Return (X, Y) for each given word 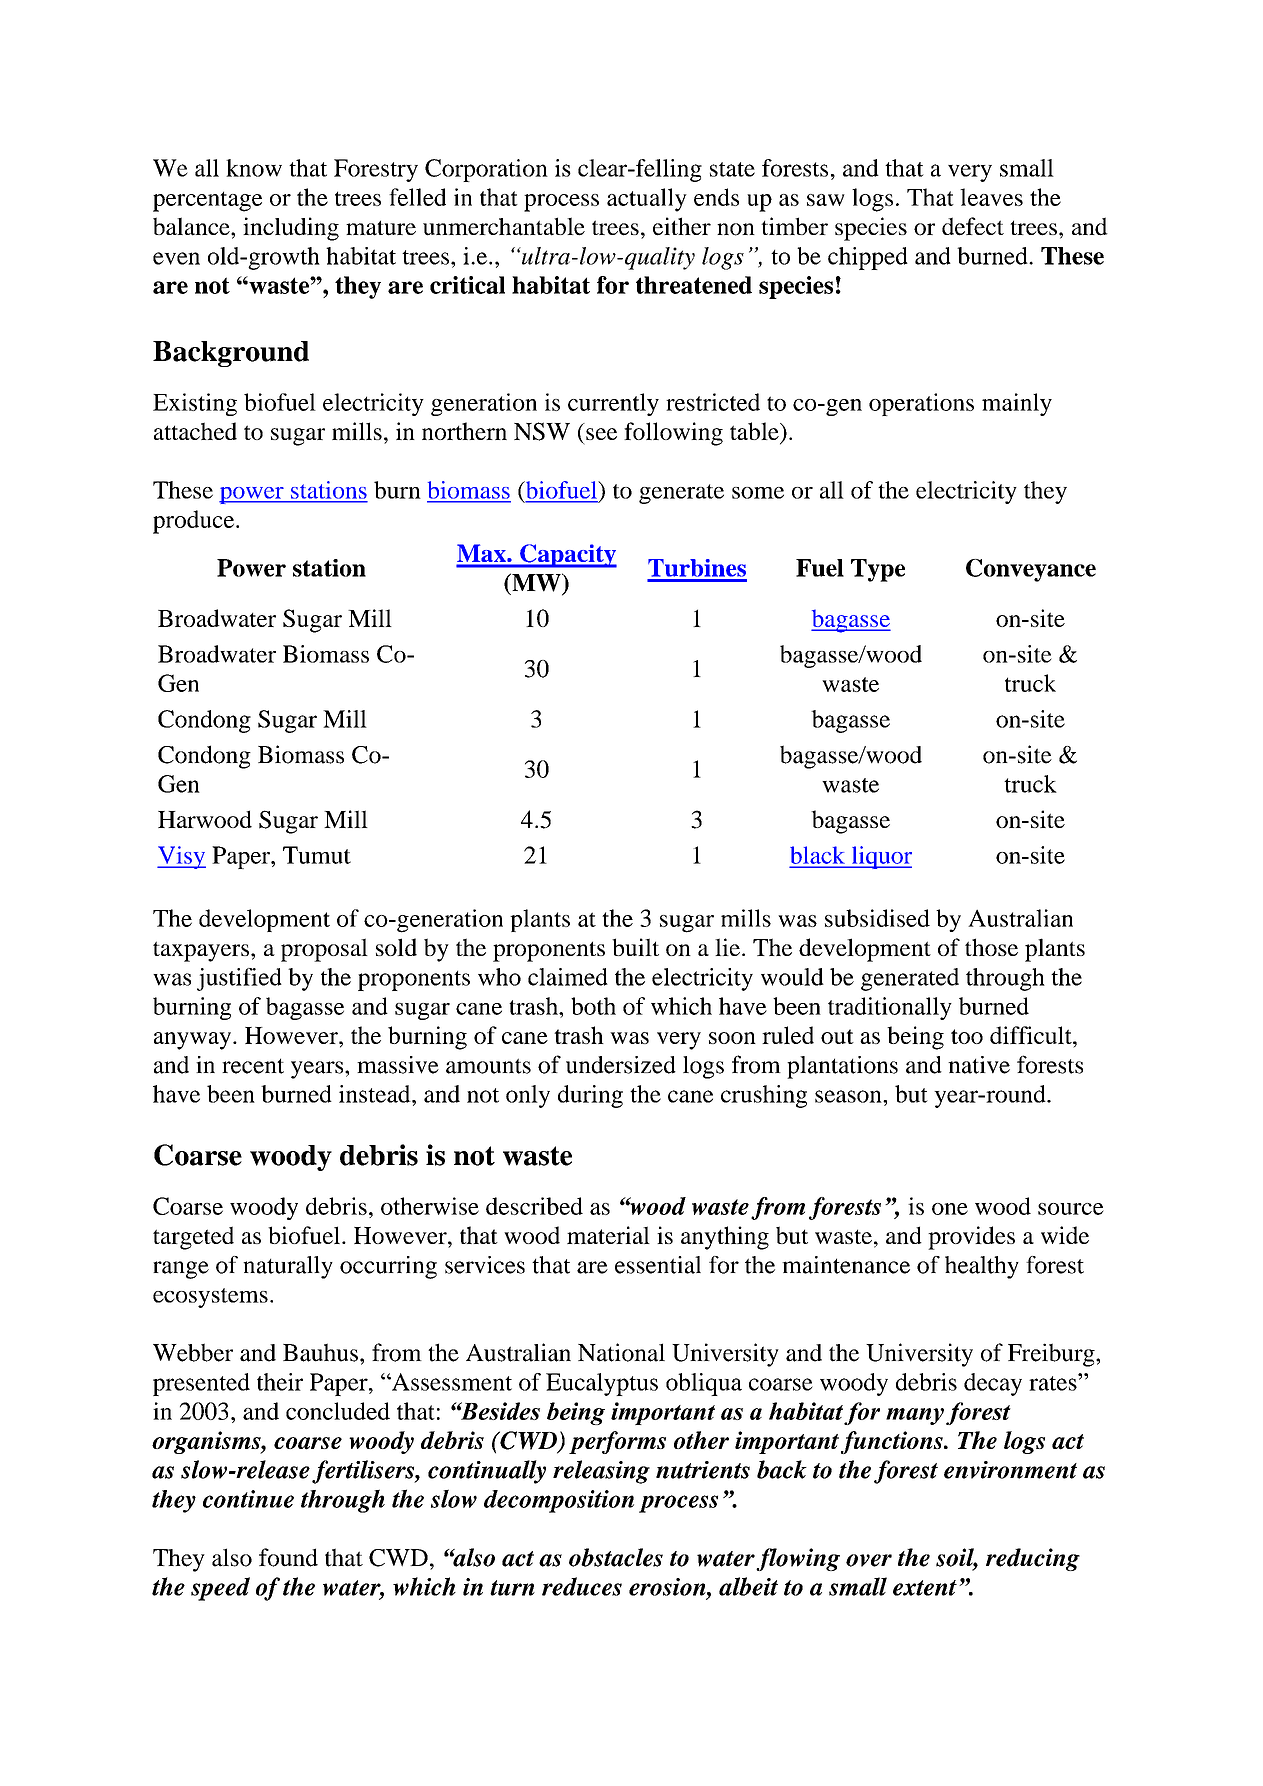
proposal (324, 950)
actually (647, 200)
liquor (880, 857)
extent (925, 1588)
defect (973, 226)
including (291, 229)
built (635, 947)
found (288, 1557)
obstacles (616, 1557)
